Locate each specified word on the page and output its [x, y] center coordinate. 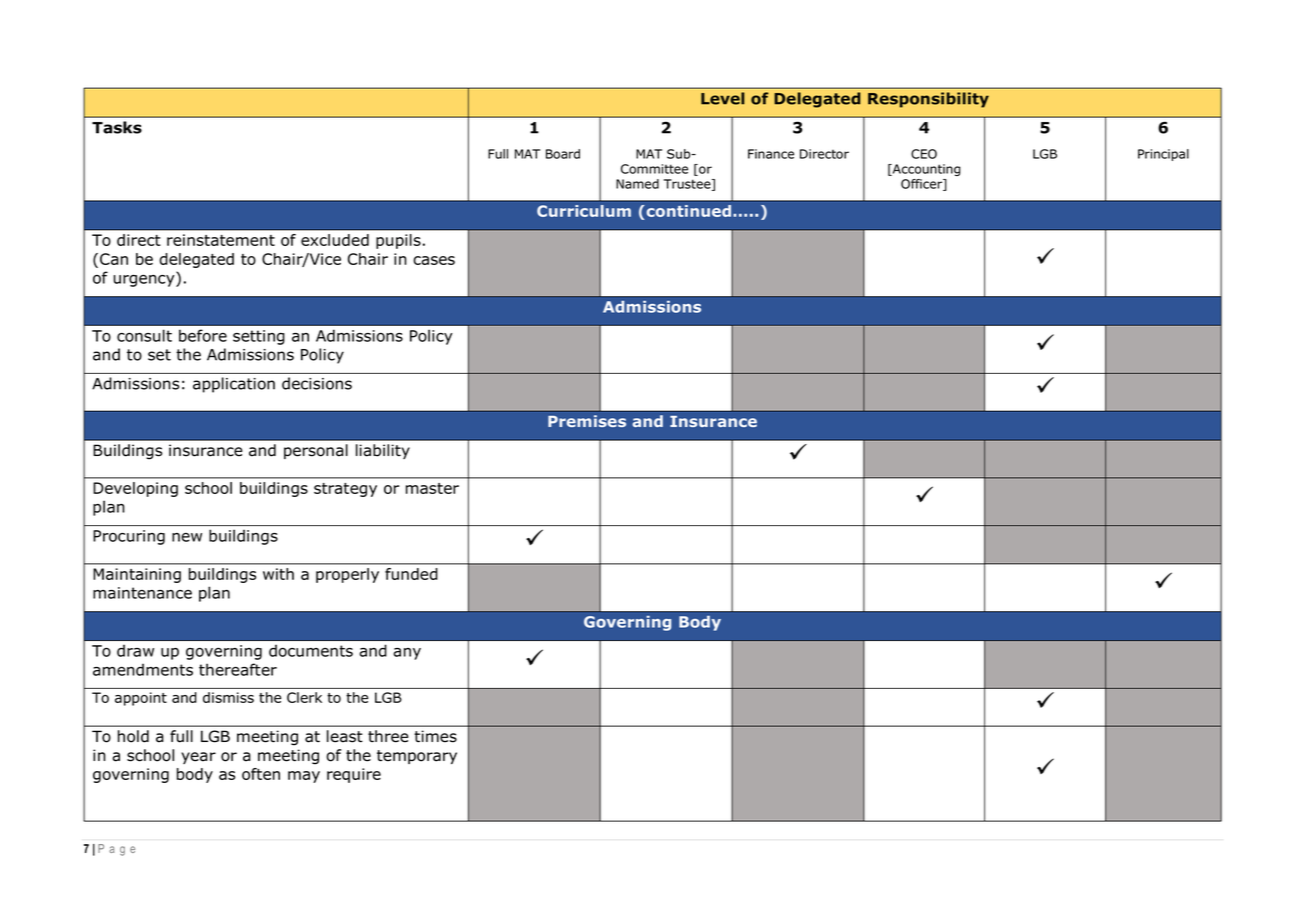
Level [723, 98]
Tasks [117, 127]
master [432, 488]
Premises [587, 421]
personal [316, 451]
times [435, 736]
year [198, 758]
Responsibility [928, 100]
